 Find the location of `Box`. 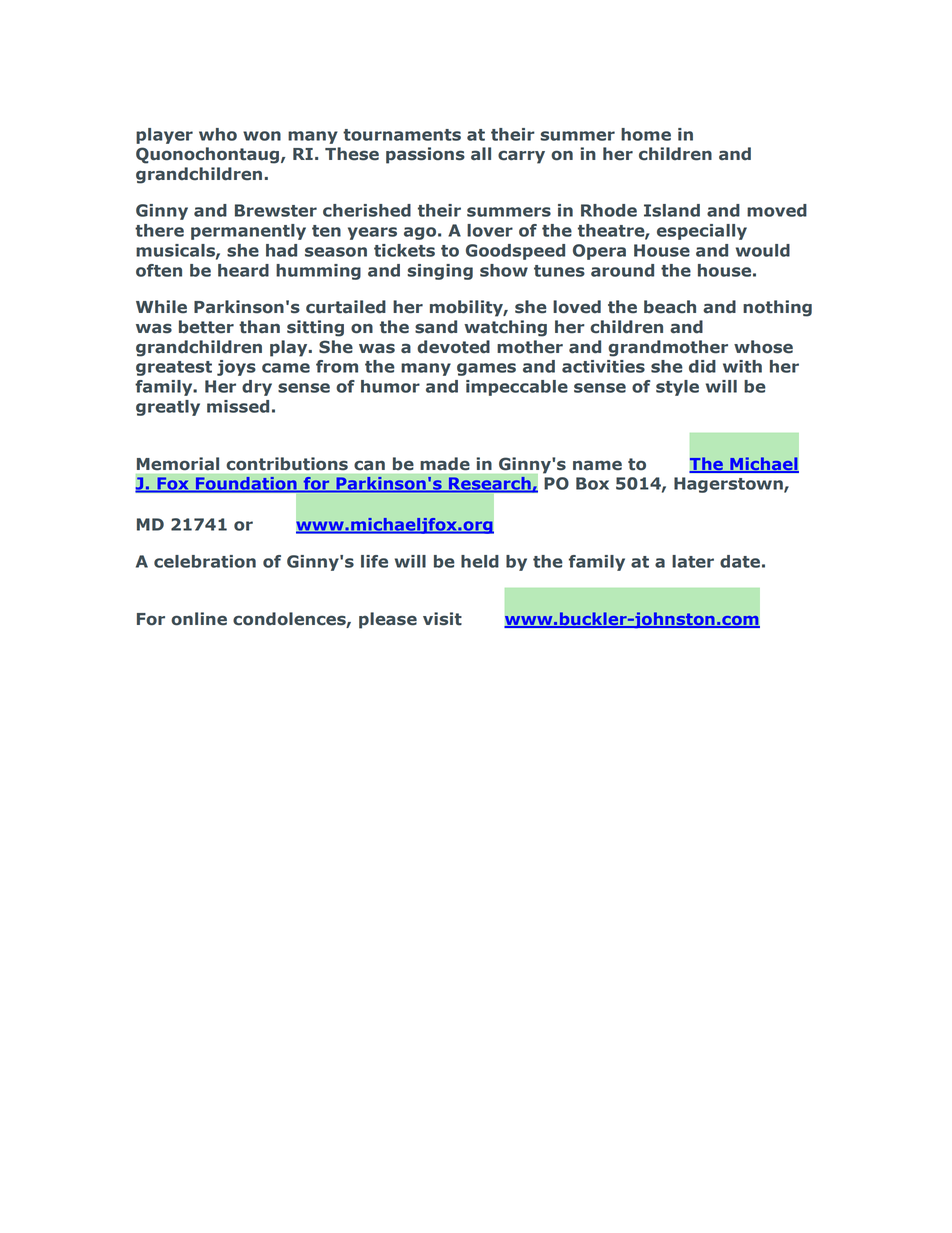

Box is located at coordinates (592, 483).
